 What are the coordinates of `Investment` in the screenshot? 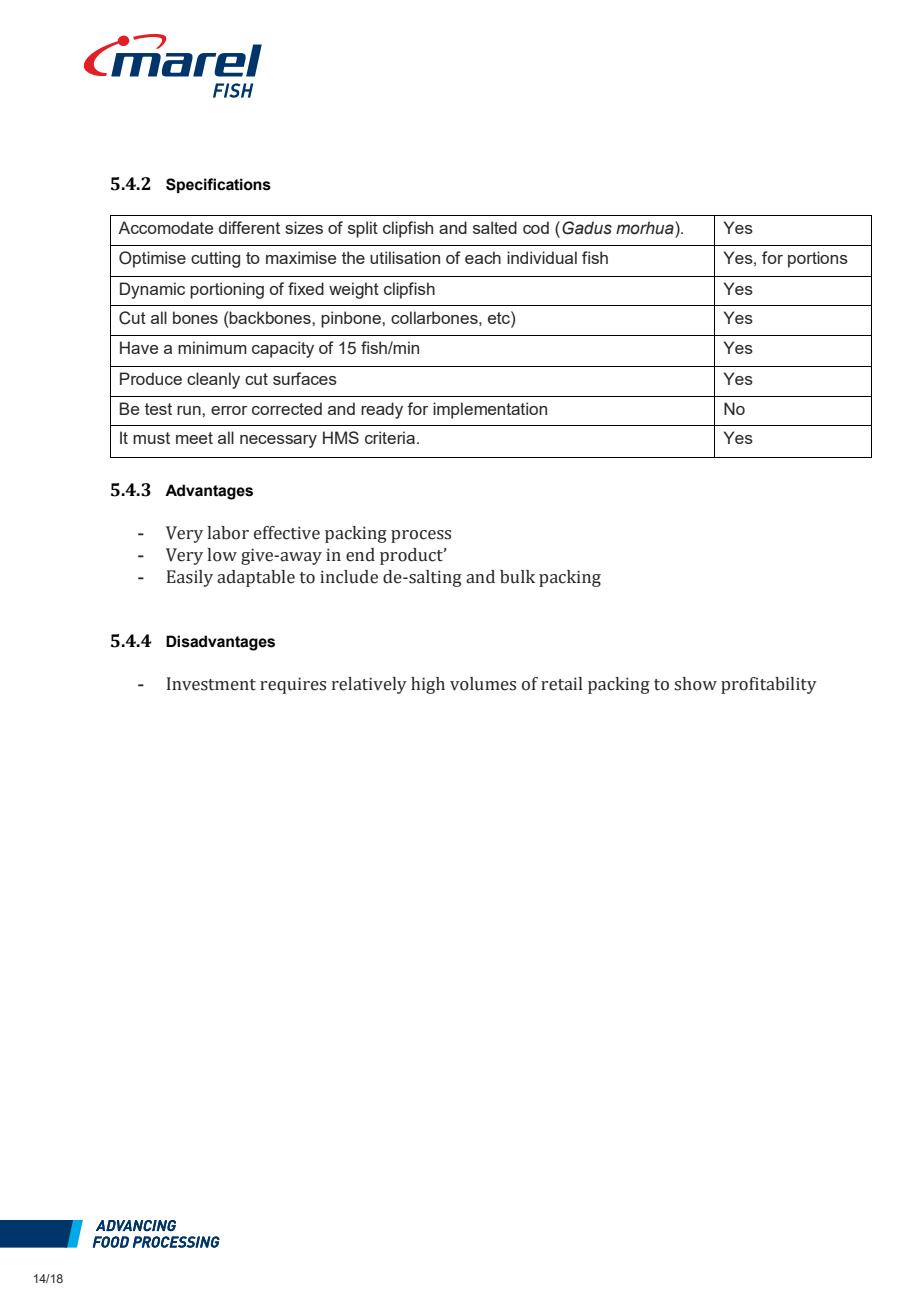 It's located at (211, 684).
